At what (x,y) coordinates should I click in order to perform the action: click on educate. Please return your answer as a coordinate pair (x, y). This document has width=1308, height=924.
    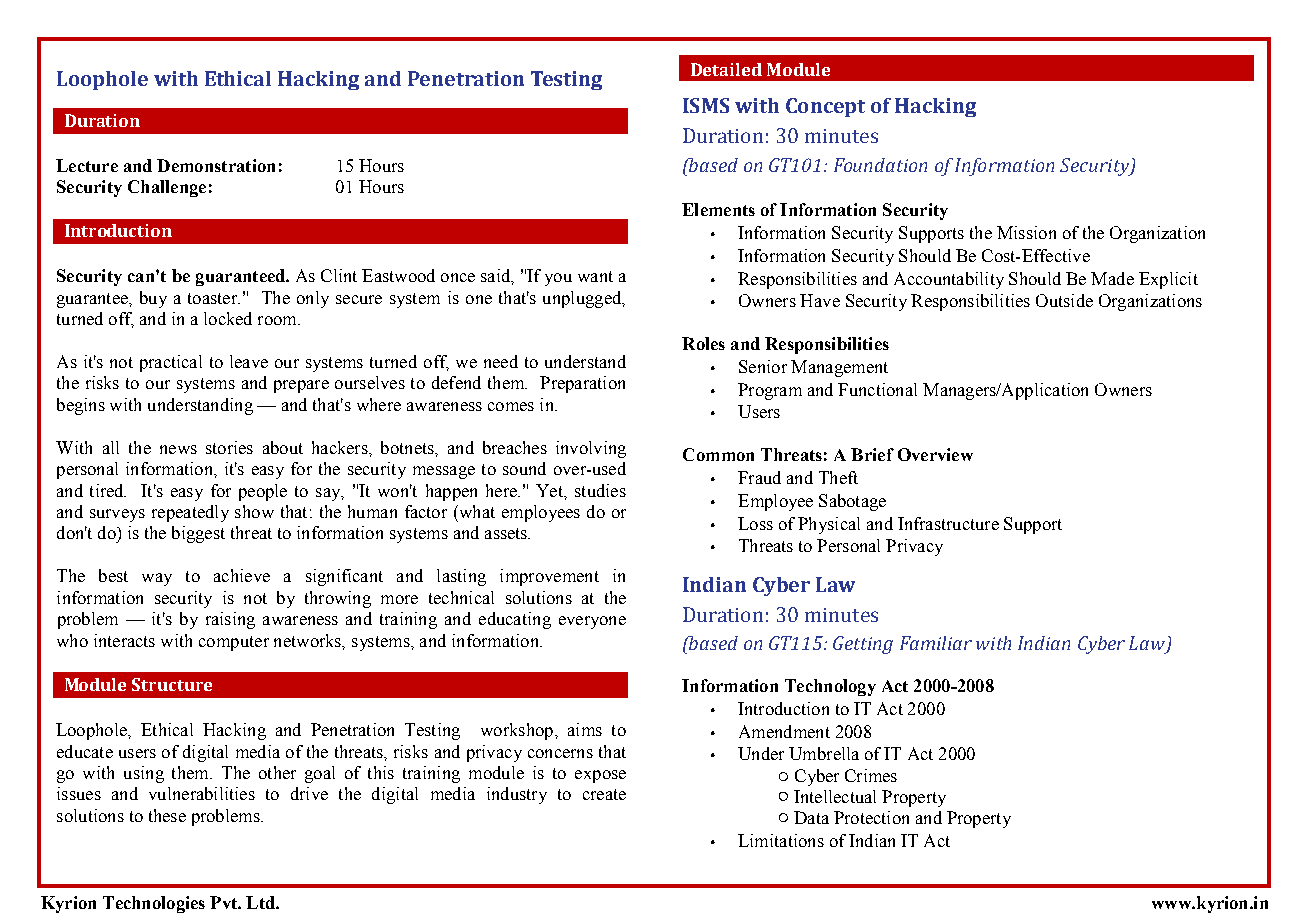
    Looking at the image, I should click on (85, 751).
